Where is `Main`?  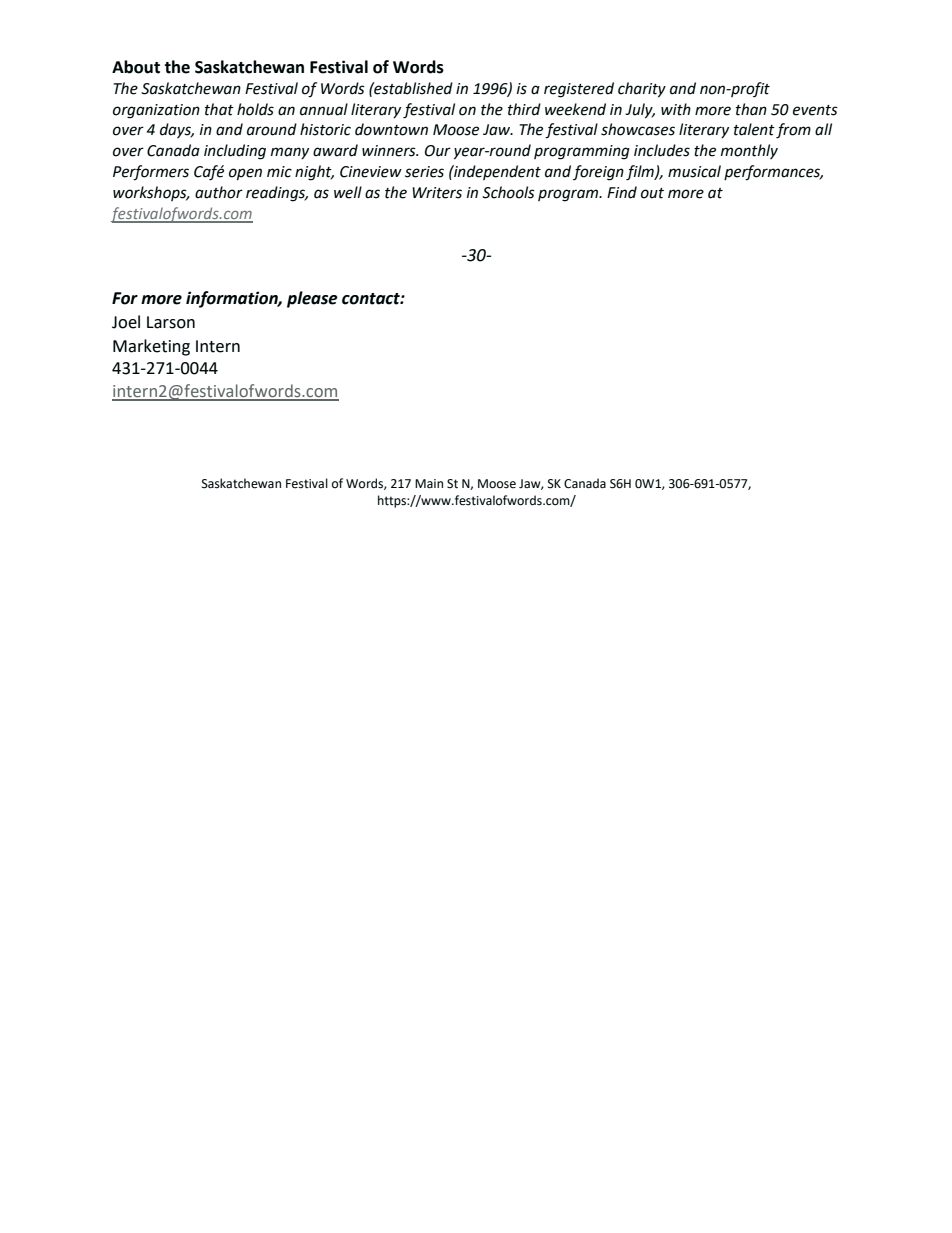 Main is located at coordinates (429, 484).
